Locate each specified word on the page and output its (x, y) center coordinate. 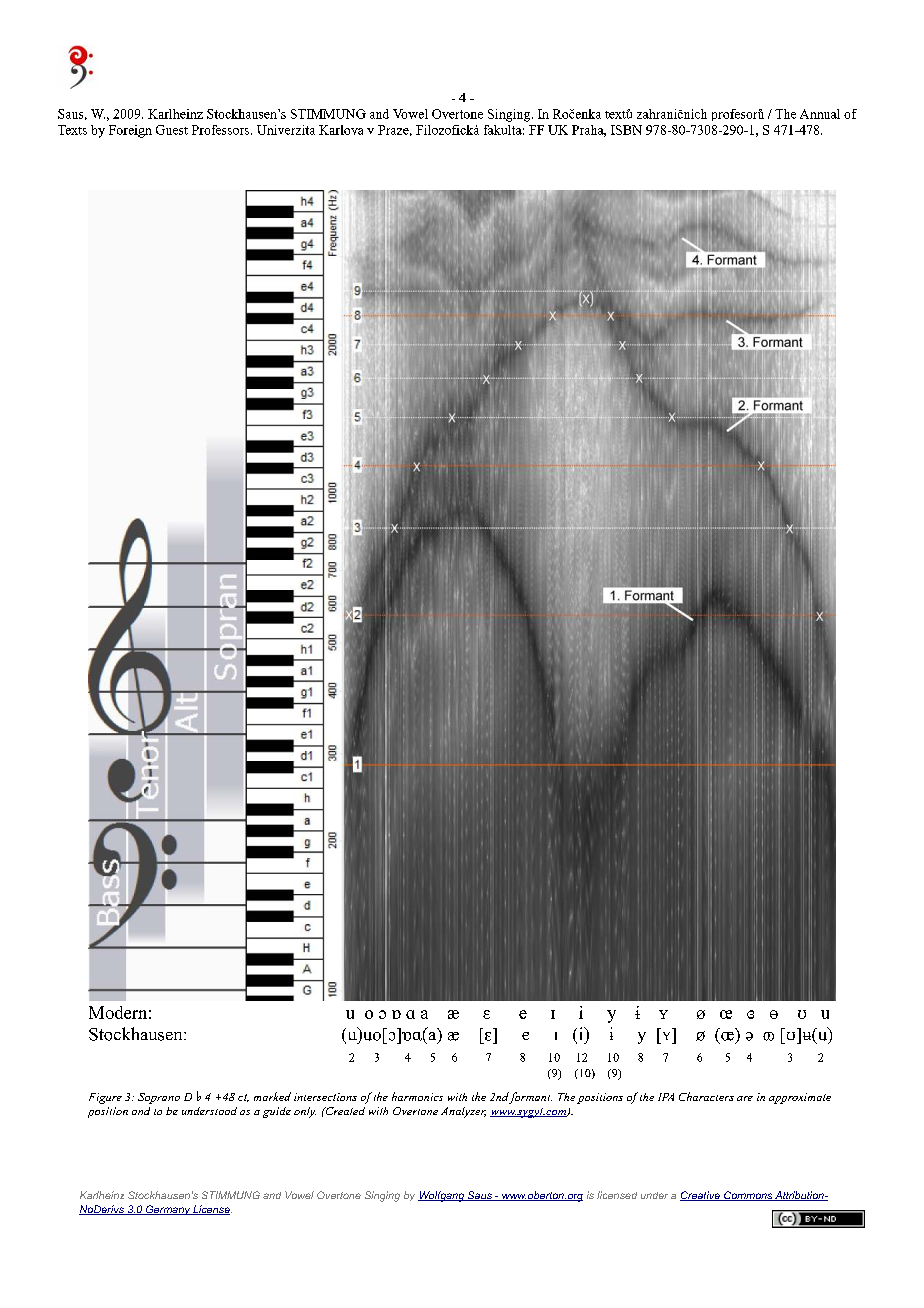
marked (272, 1096)
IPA (666, 1097)
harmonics (417, 1096)
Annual (820, 114)
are (745, 1098)
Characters (706, 1096)
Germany (168, 1210)
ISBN (626, 130)
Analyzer (463, 1112)
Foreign (130, 131)
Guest (172, 130)
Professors (222, 130)
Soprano (159, 1098)
